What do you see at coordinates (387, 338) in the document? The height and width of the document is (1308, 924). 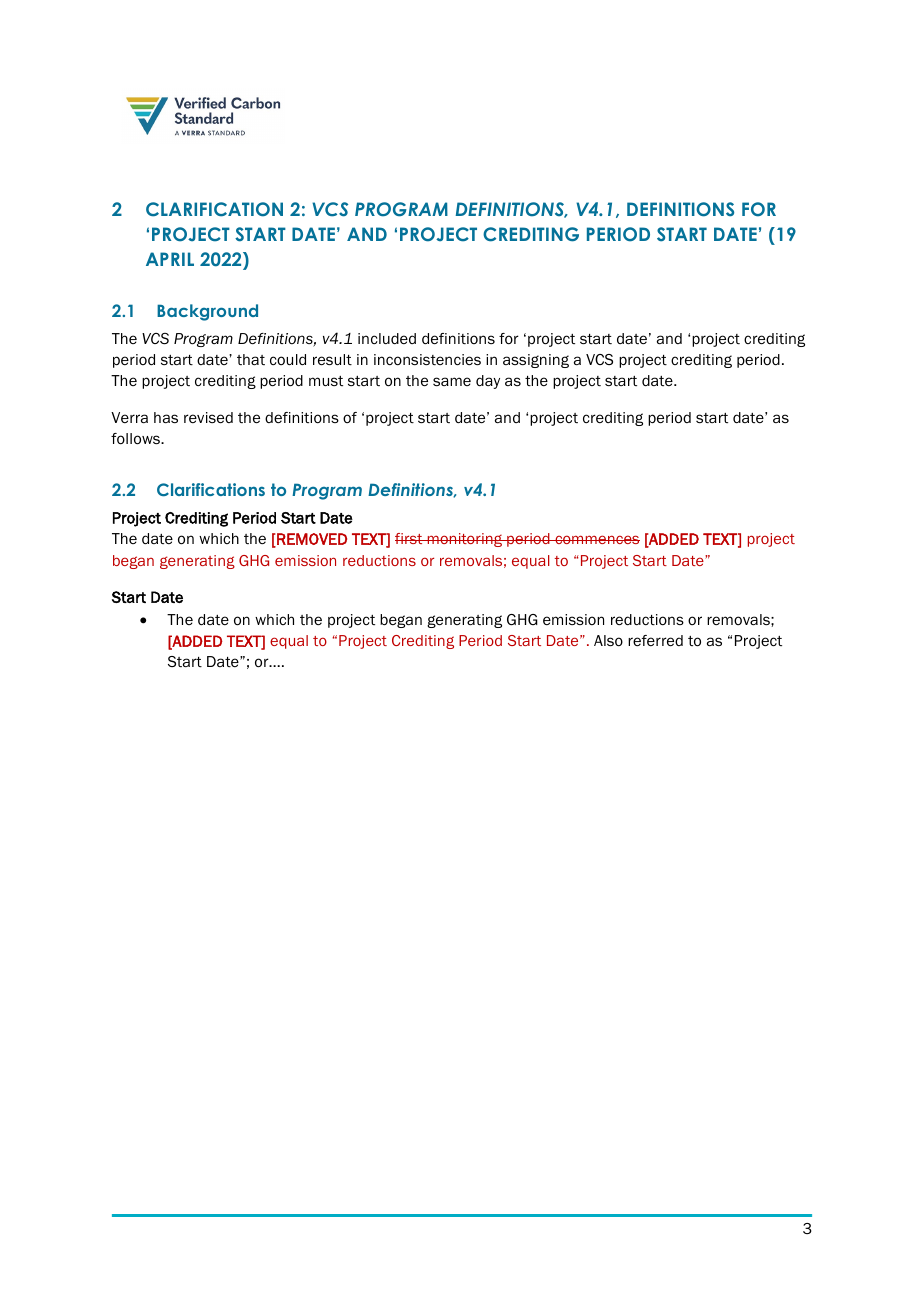 I see `included` at bounding box center [387, 338].
